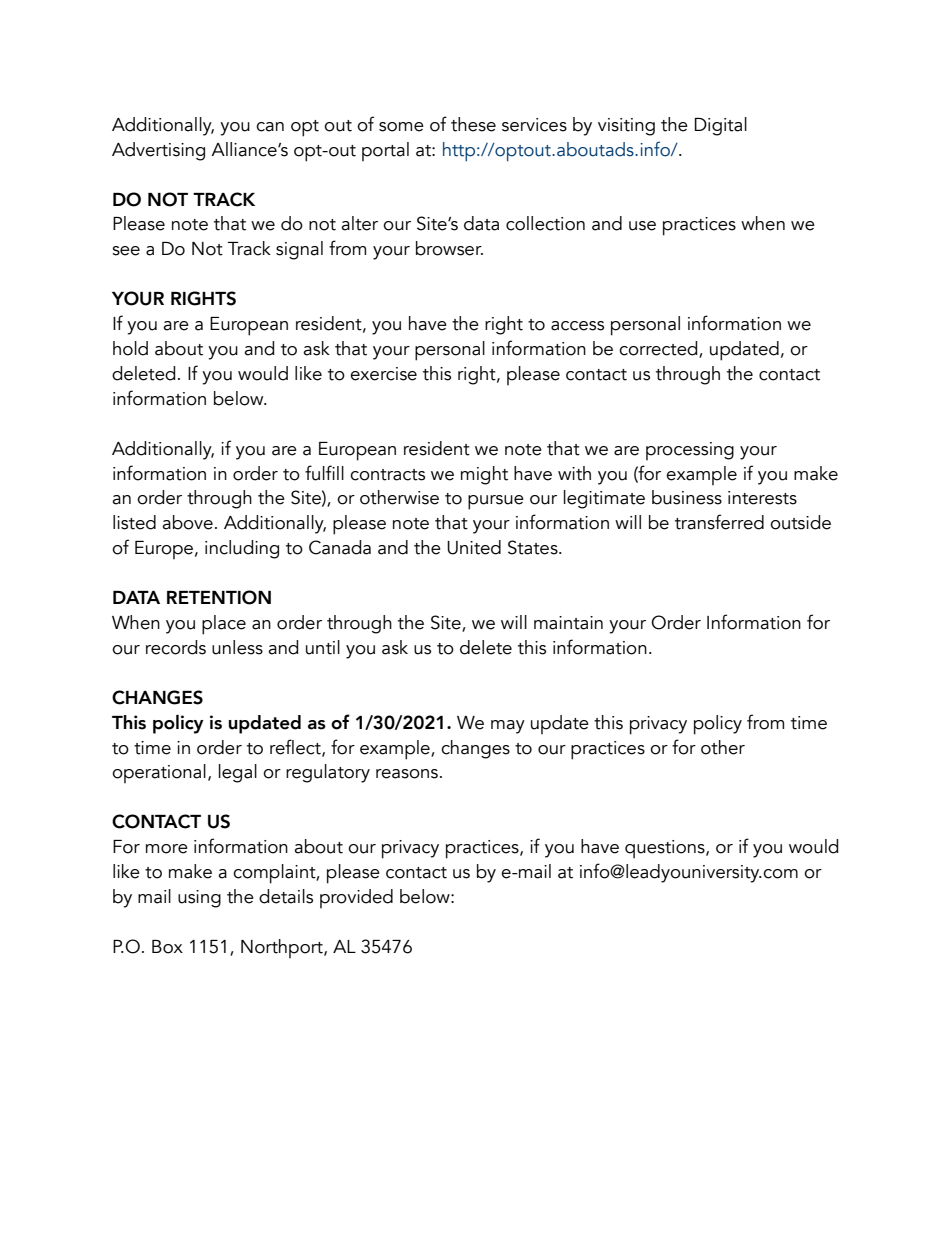  Describe the element at coordinates (199, 899) in the screenshot. I see `using` at that location.
